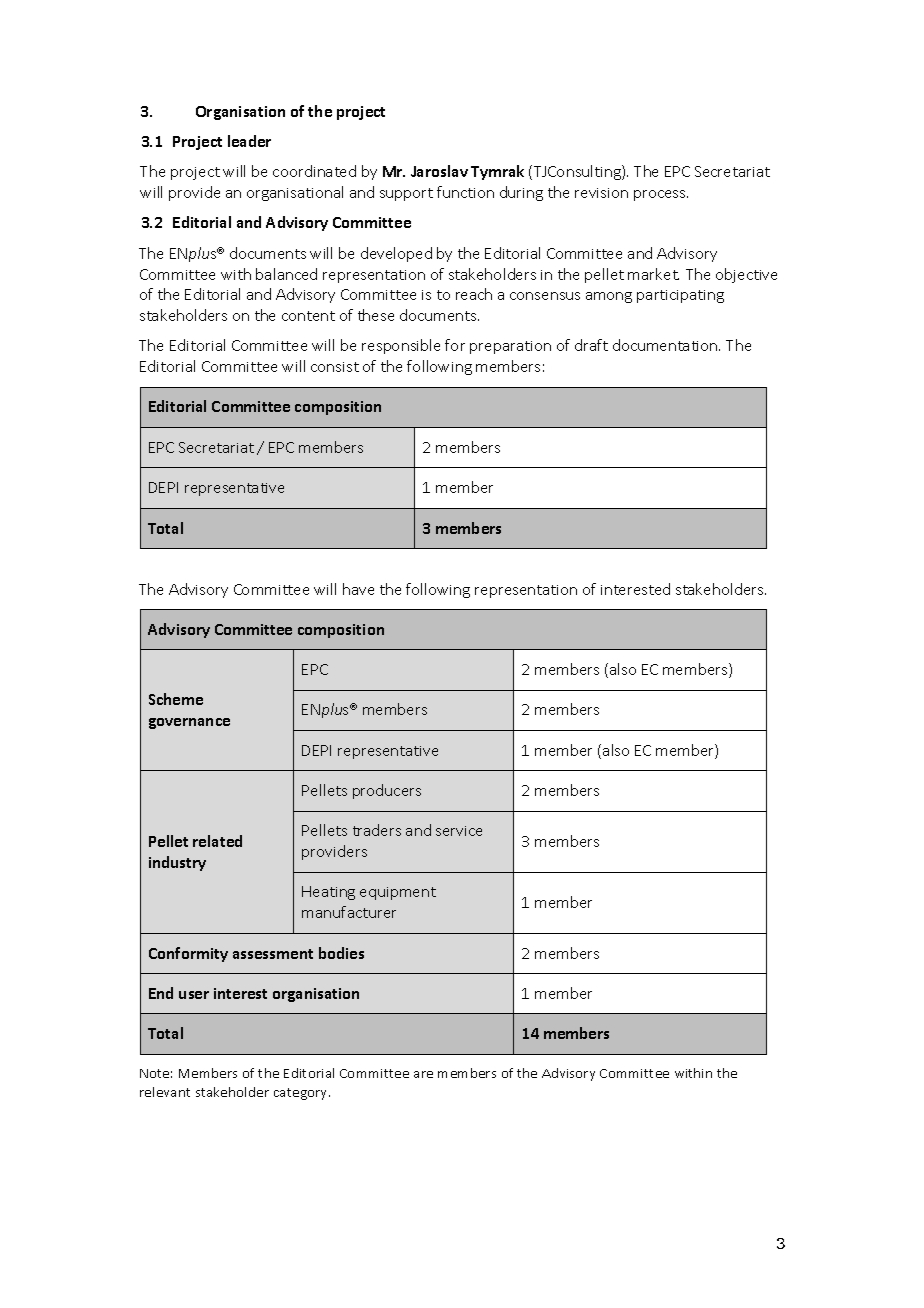  I want to click on leader, so click(249, 141).
